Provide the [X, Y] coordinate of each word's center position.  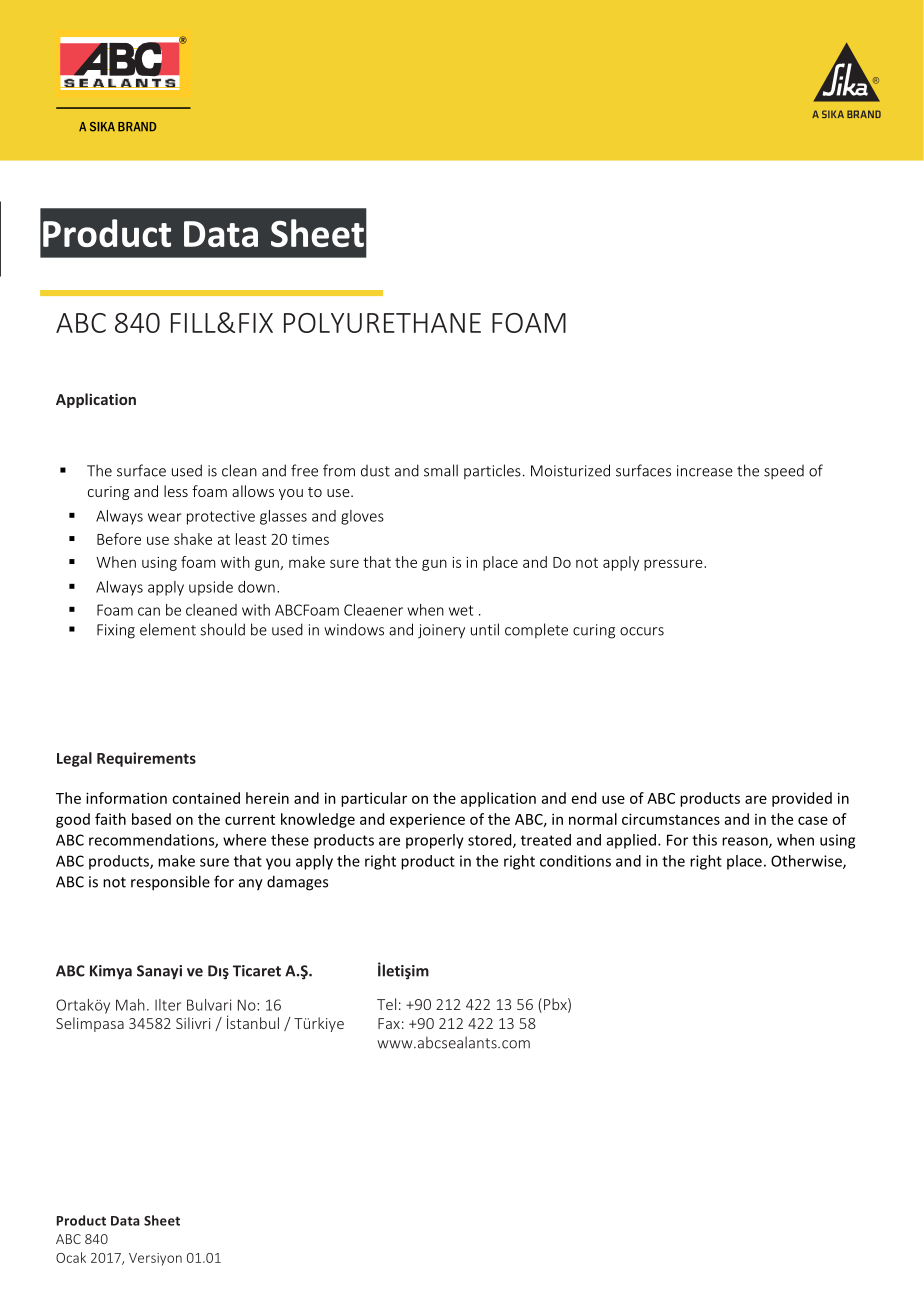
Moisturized [570, 470]
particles [492, 471]
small [441, 470]
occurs [642, 631]
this [704, 840]
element [168, 629]
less [176, 491]
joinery [441, 631]
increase [705, 471]
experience [427, 820]
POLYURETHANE [382, 323]
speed [784, 472]
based [151, 819]
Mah [130, 1005]
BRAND [137, 126]
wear [164, 517]
